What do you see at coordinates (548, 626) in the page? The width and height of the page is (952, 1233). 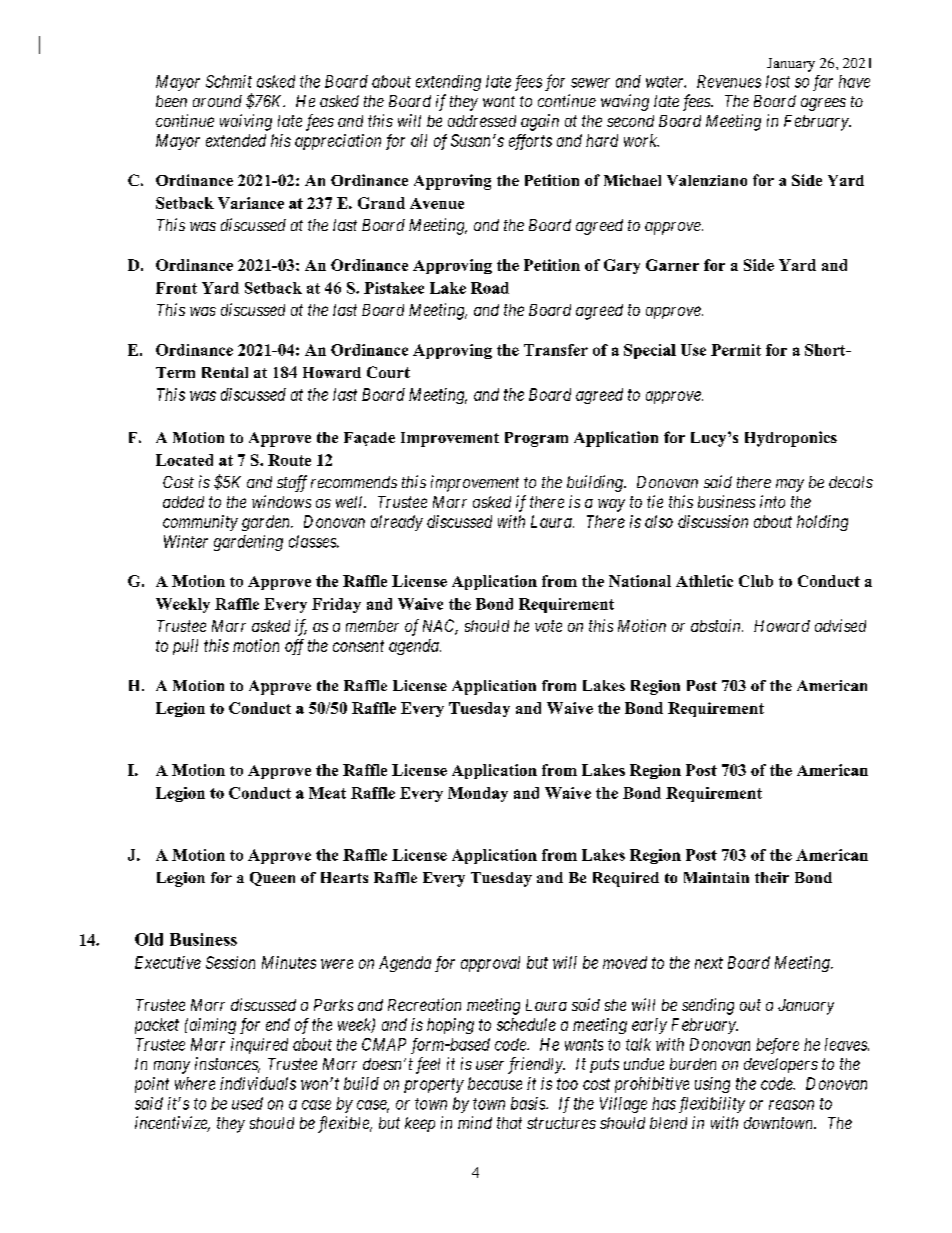 I see `vote` at bounding box center [548, 626].
